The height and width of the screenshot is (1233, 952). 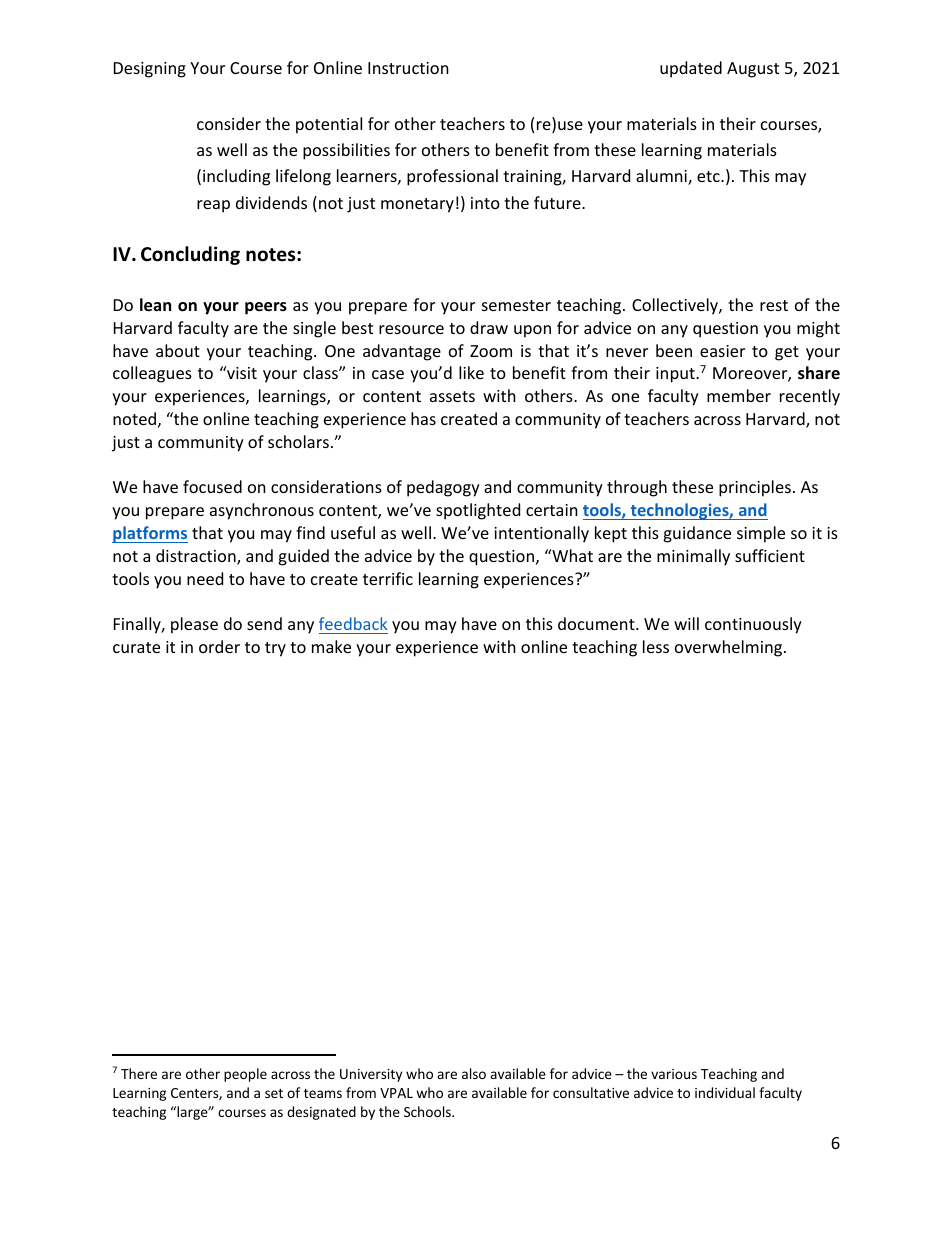 What do you see at coordinates (408, 68) in the screenshot?
I see `Instruction` at bounding box center [408, 68].
